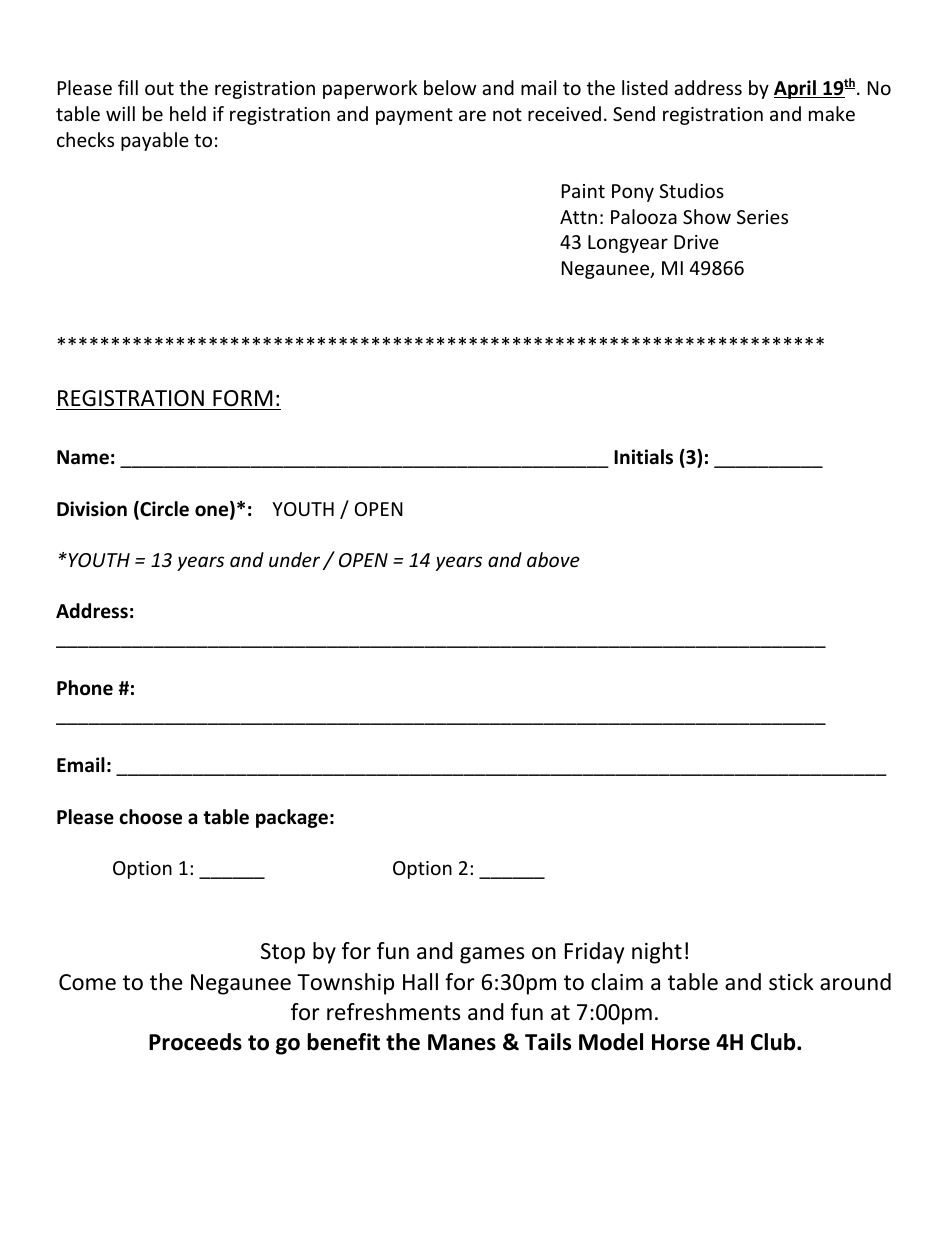 Image resolution: width=952 pixels, height=1233 pixels. I want to click on Attn, so click(578, 217).
